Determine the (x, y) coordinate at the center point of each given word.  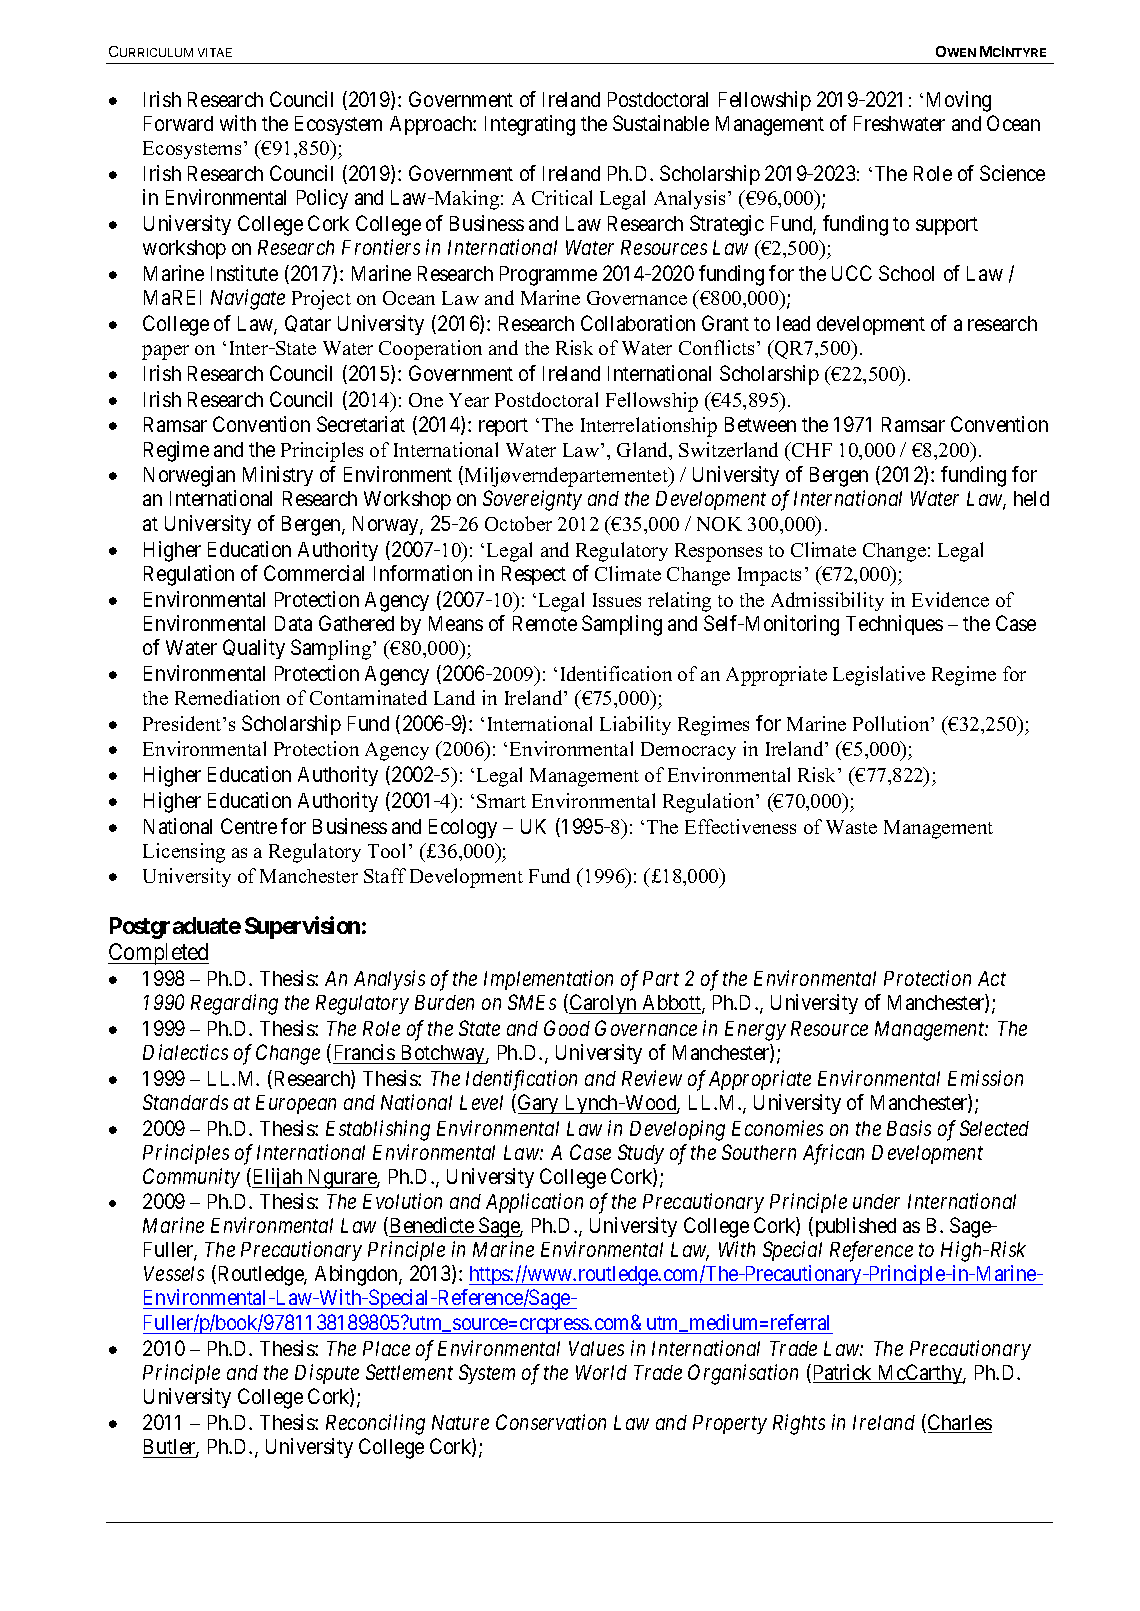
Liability (635, 725)
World (601, 1372)
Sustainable (661, 123)
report (503, 427)
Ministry (278, 476)
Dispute (327, 1374)
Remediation (227, 697)
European (296, 1104)
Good (567, 1028)
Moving (959, 101)
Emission (985, 1078)
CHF (811, 449)
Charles (960, 1423)
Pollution (892, 723)
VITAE (215, 52)
